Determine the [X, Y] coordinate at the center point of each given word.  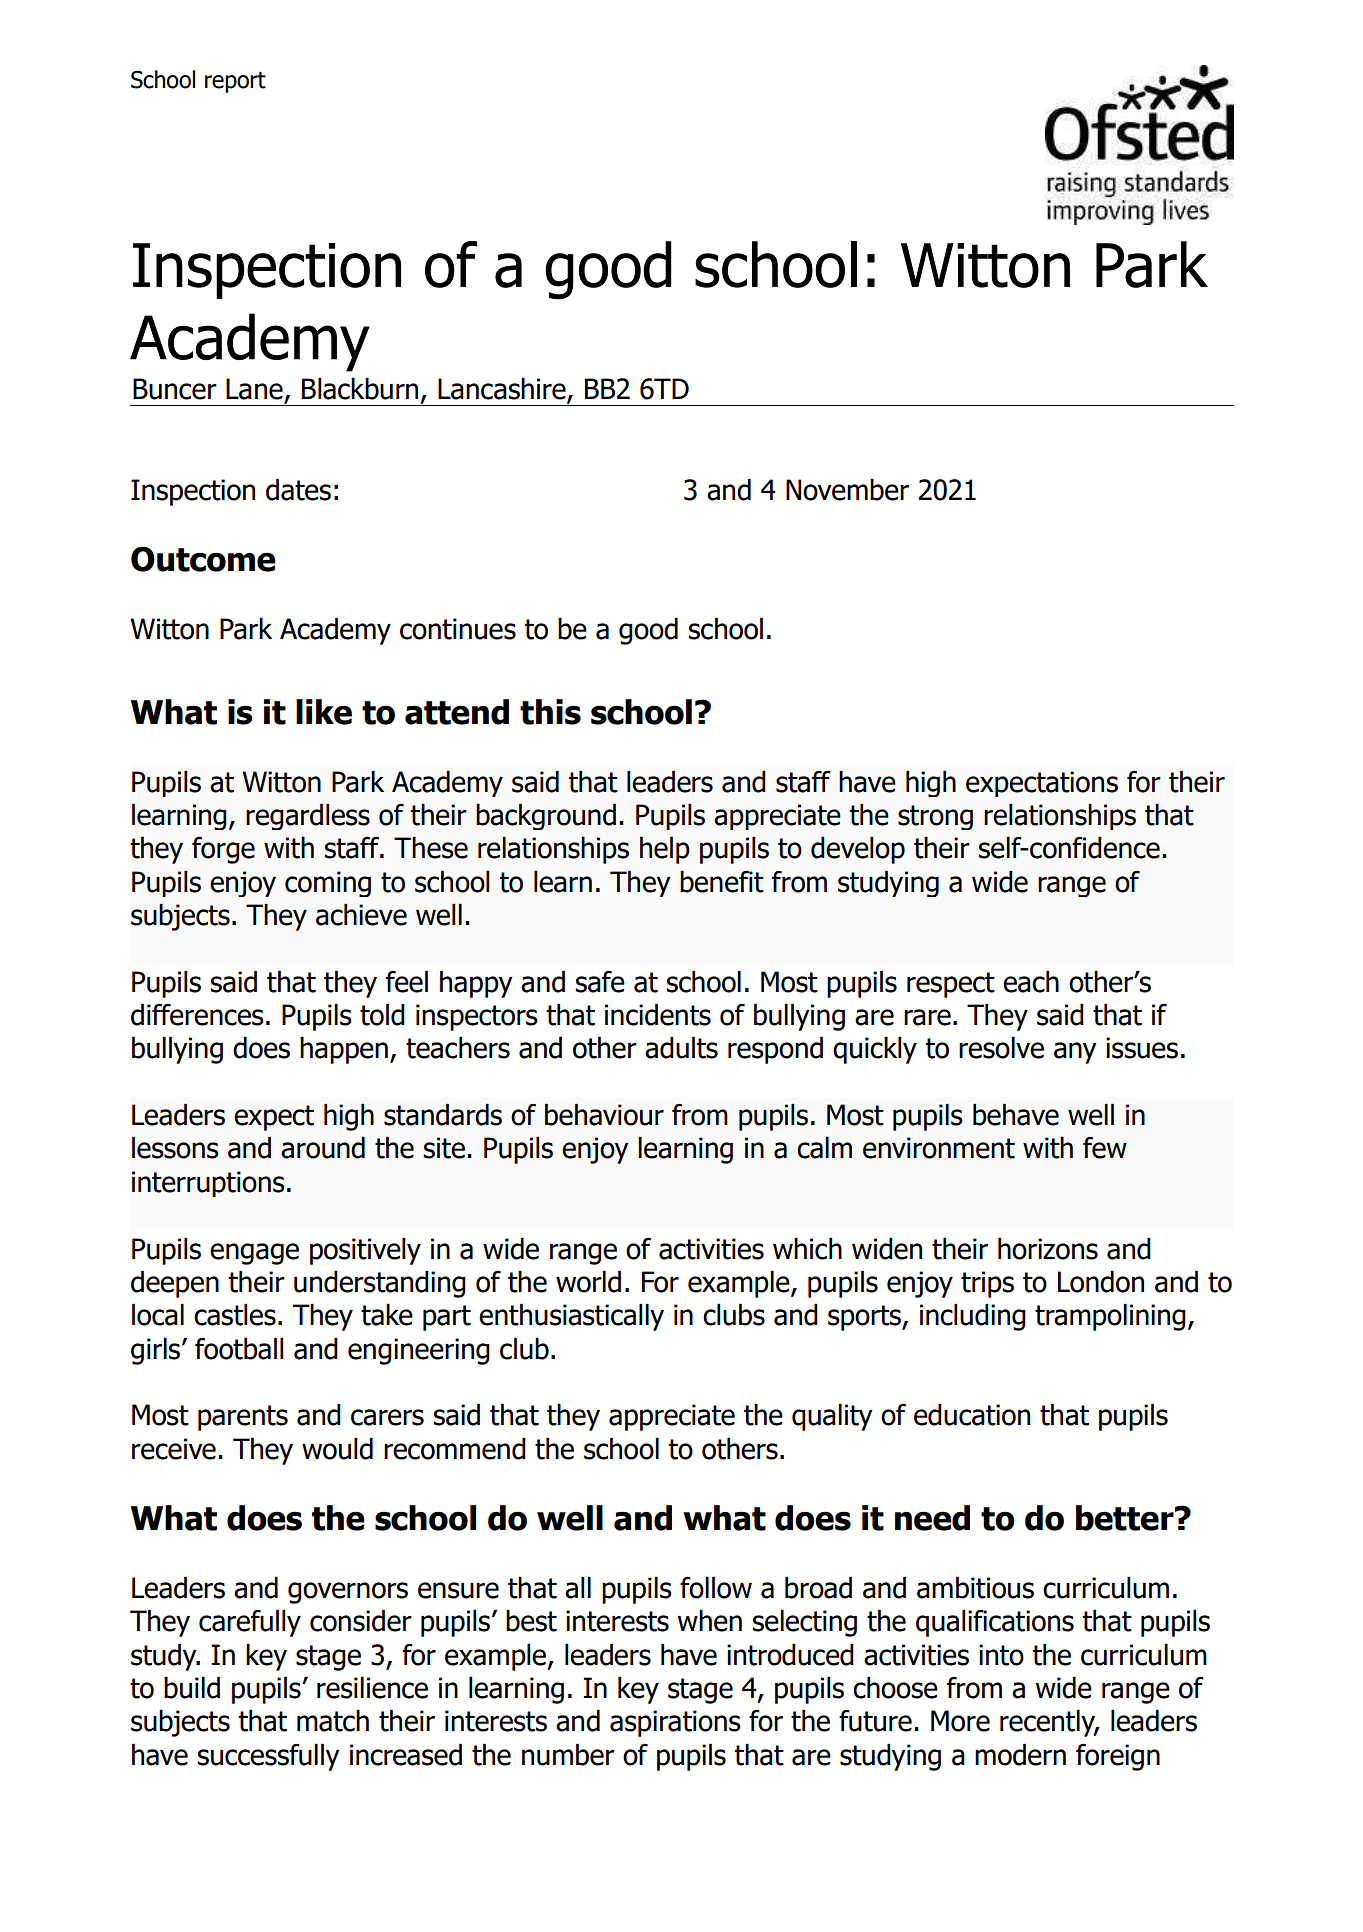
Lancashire [503, 390]
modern [1020, 1755]
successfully [268, 1757]
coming [328, 884]
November [847, 490]
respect [951, 985]
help [665, 850]
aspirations [675, 1723]
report [235, 82]
